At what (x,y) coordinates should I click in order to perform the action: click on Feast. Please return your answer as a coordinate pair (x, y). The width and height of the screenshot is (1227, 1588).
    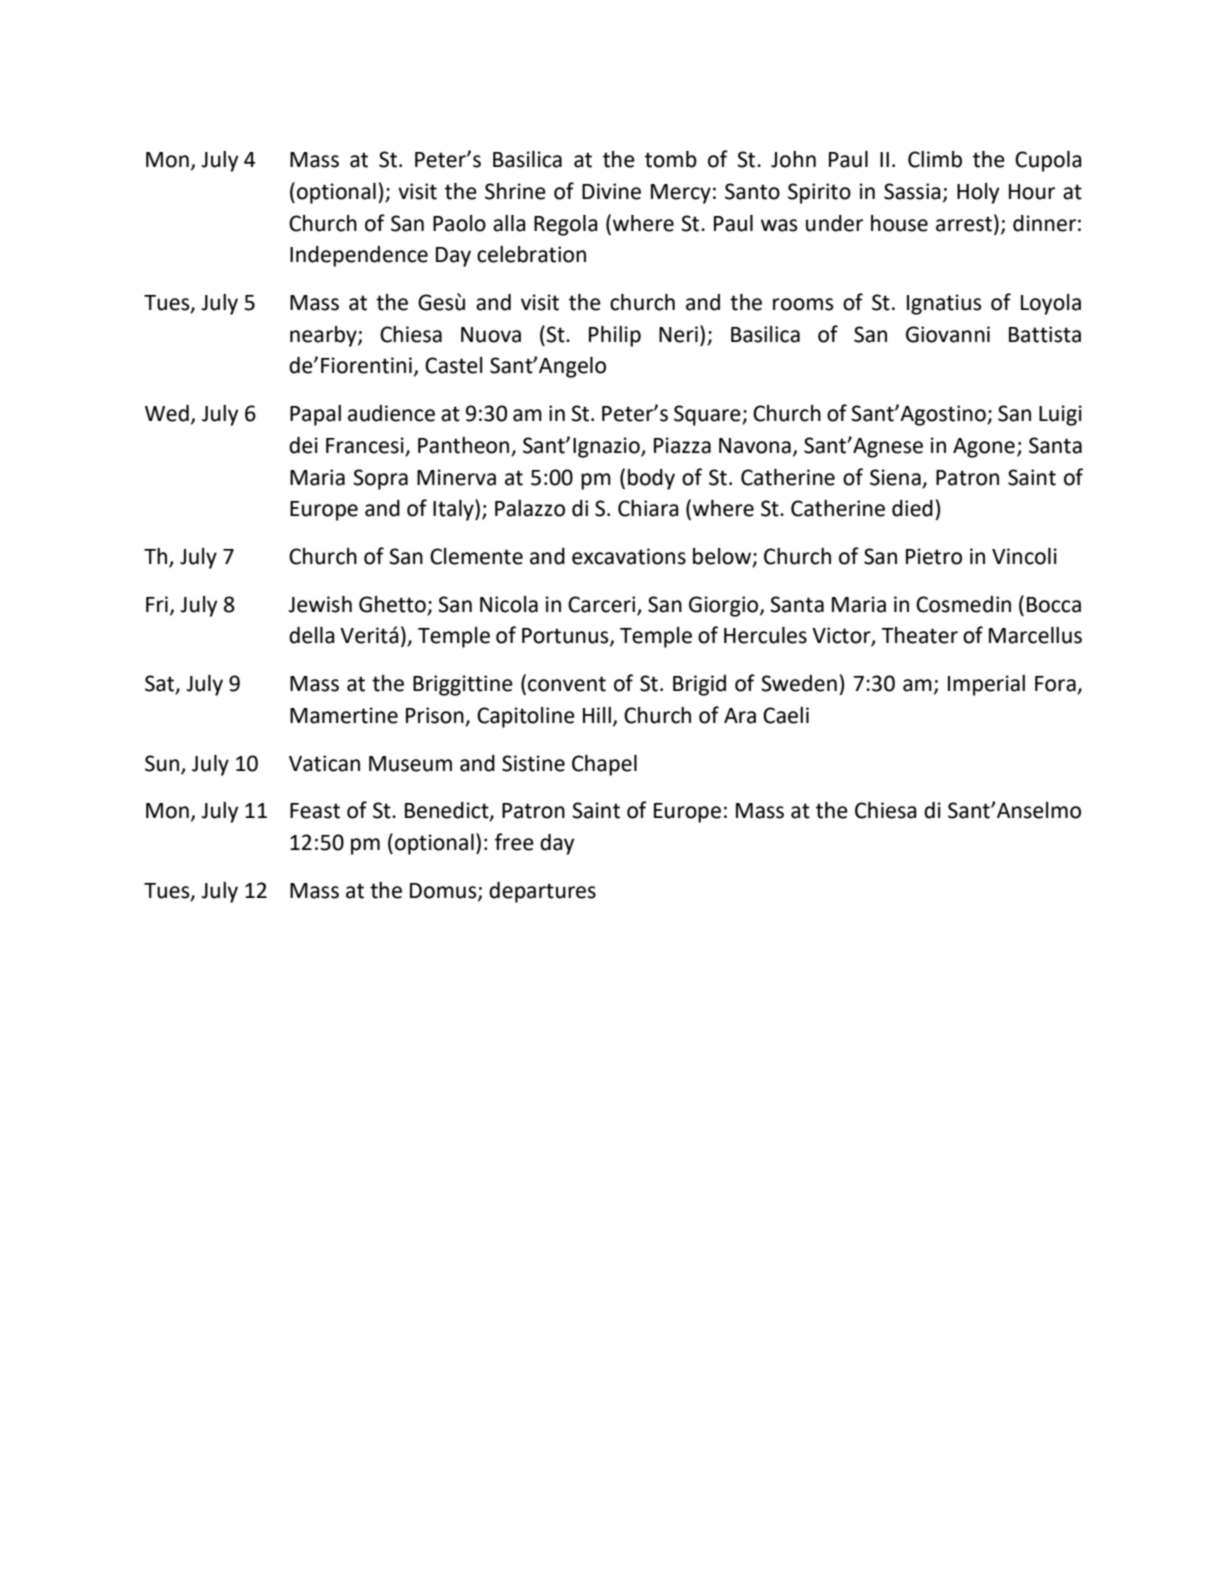
    Looking at the image, I should click on (315, 811).
